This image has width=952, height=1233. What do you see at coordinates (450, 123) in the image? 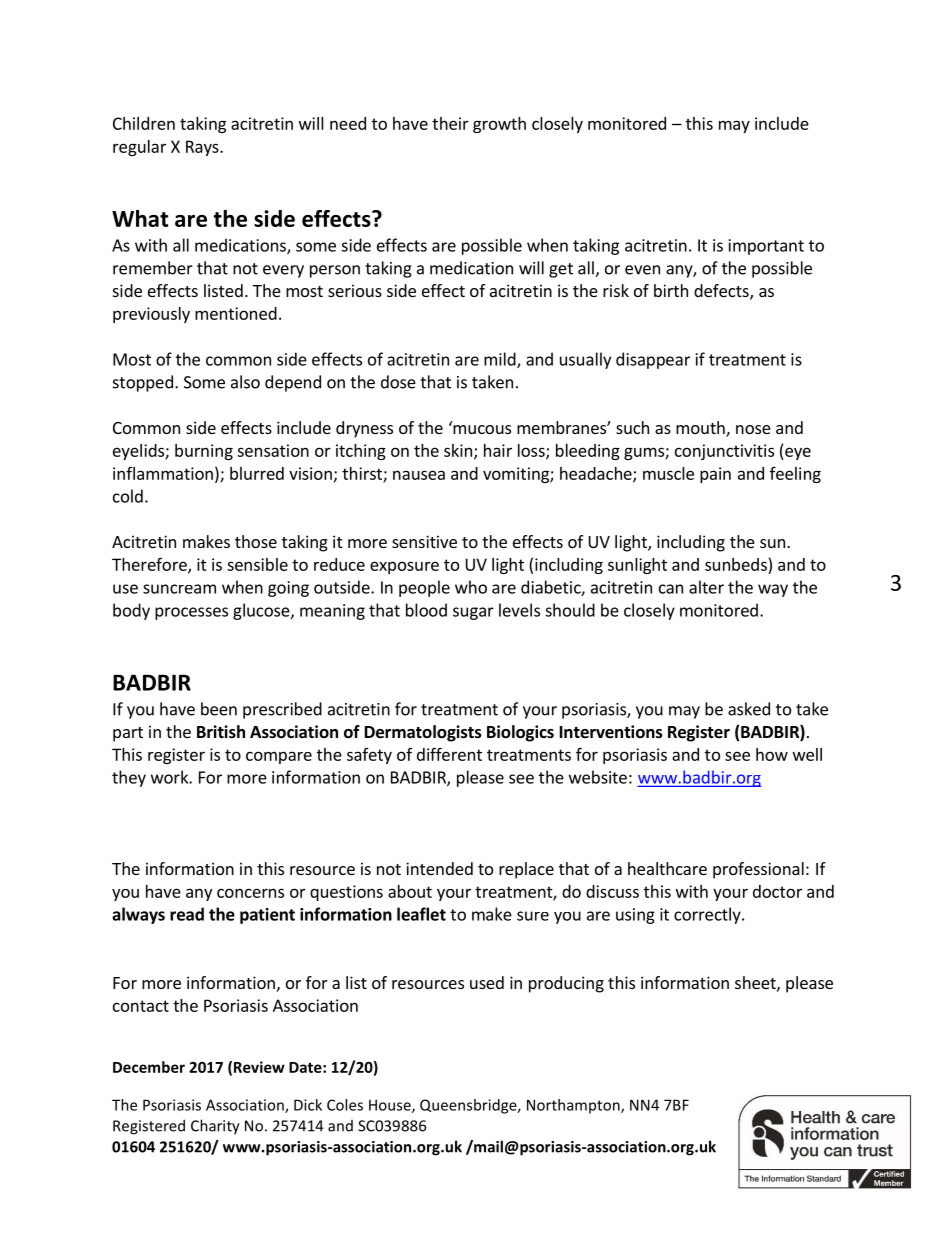
I see `their` at bounding box center [450, 123].
